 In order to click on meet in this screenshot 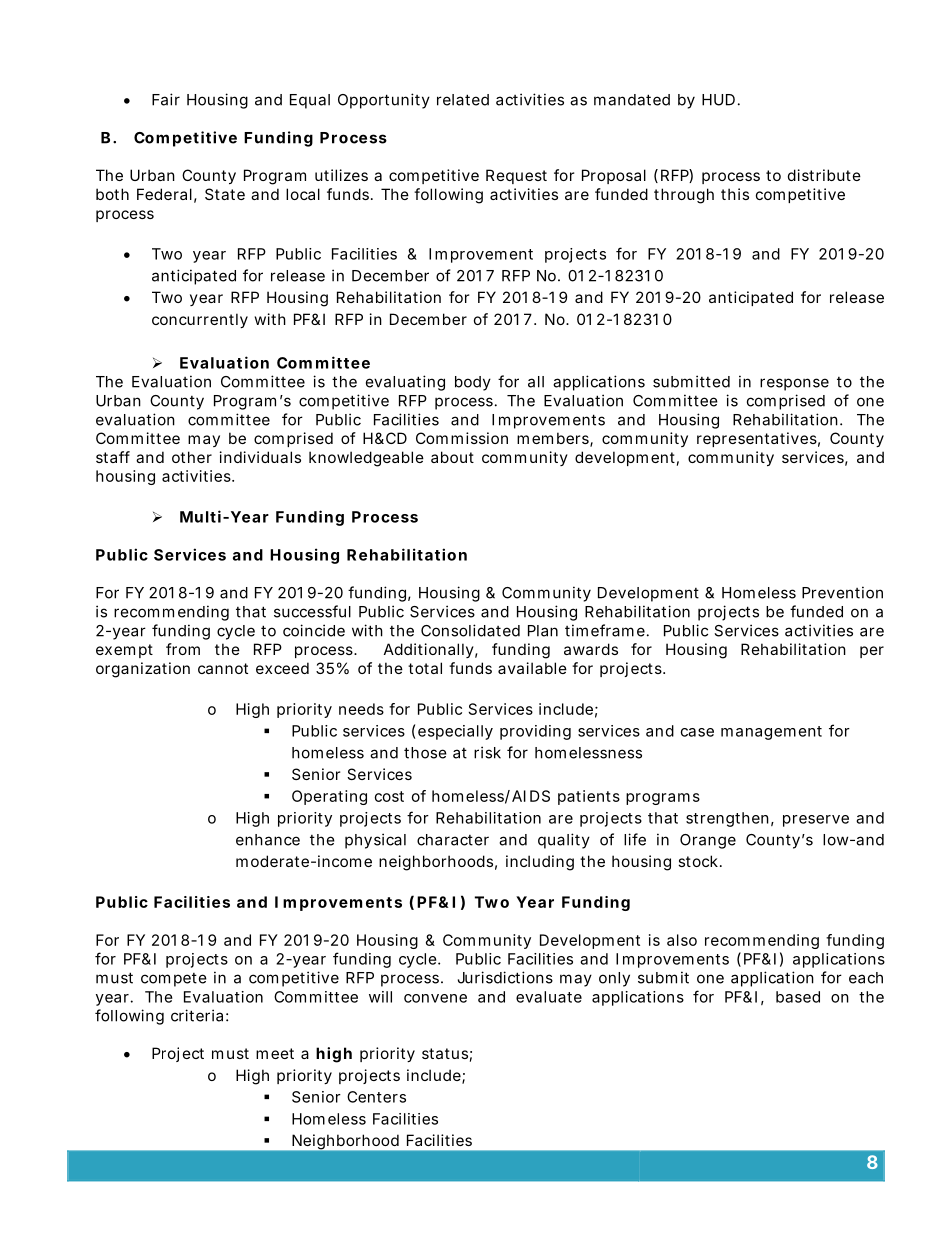, I will do `click(275, 1053)`.
